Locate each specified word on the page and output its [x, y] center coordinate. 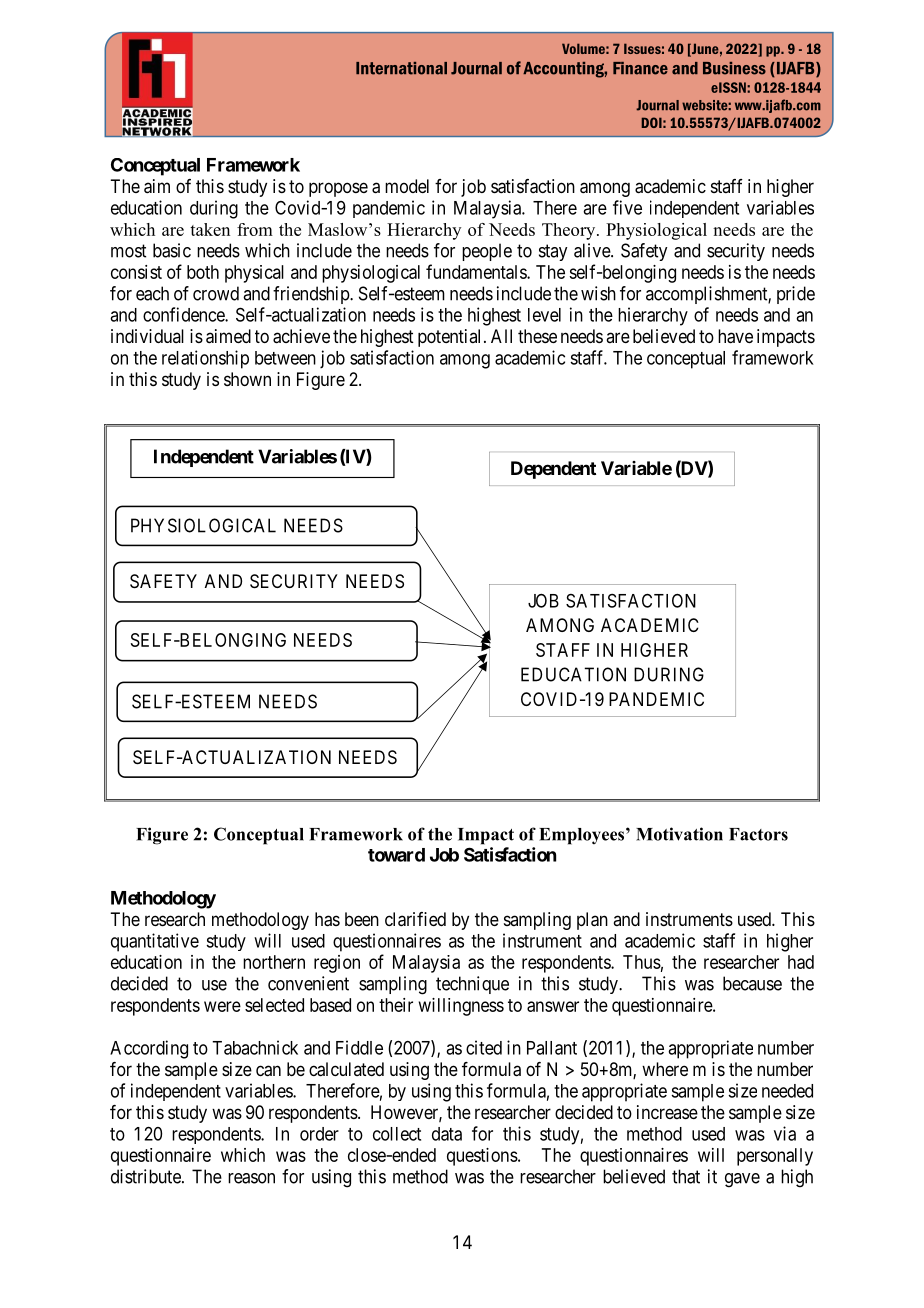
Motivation [679, 834]
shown [247, 379]
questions [482, 1157]
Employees [583, 836]
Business [734, 68]
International [401, 68]
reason [251, 1178]
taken [210, 229]
